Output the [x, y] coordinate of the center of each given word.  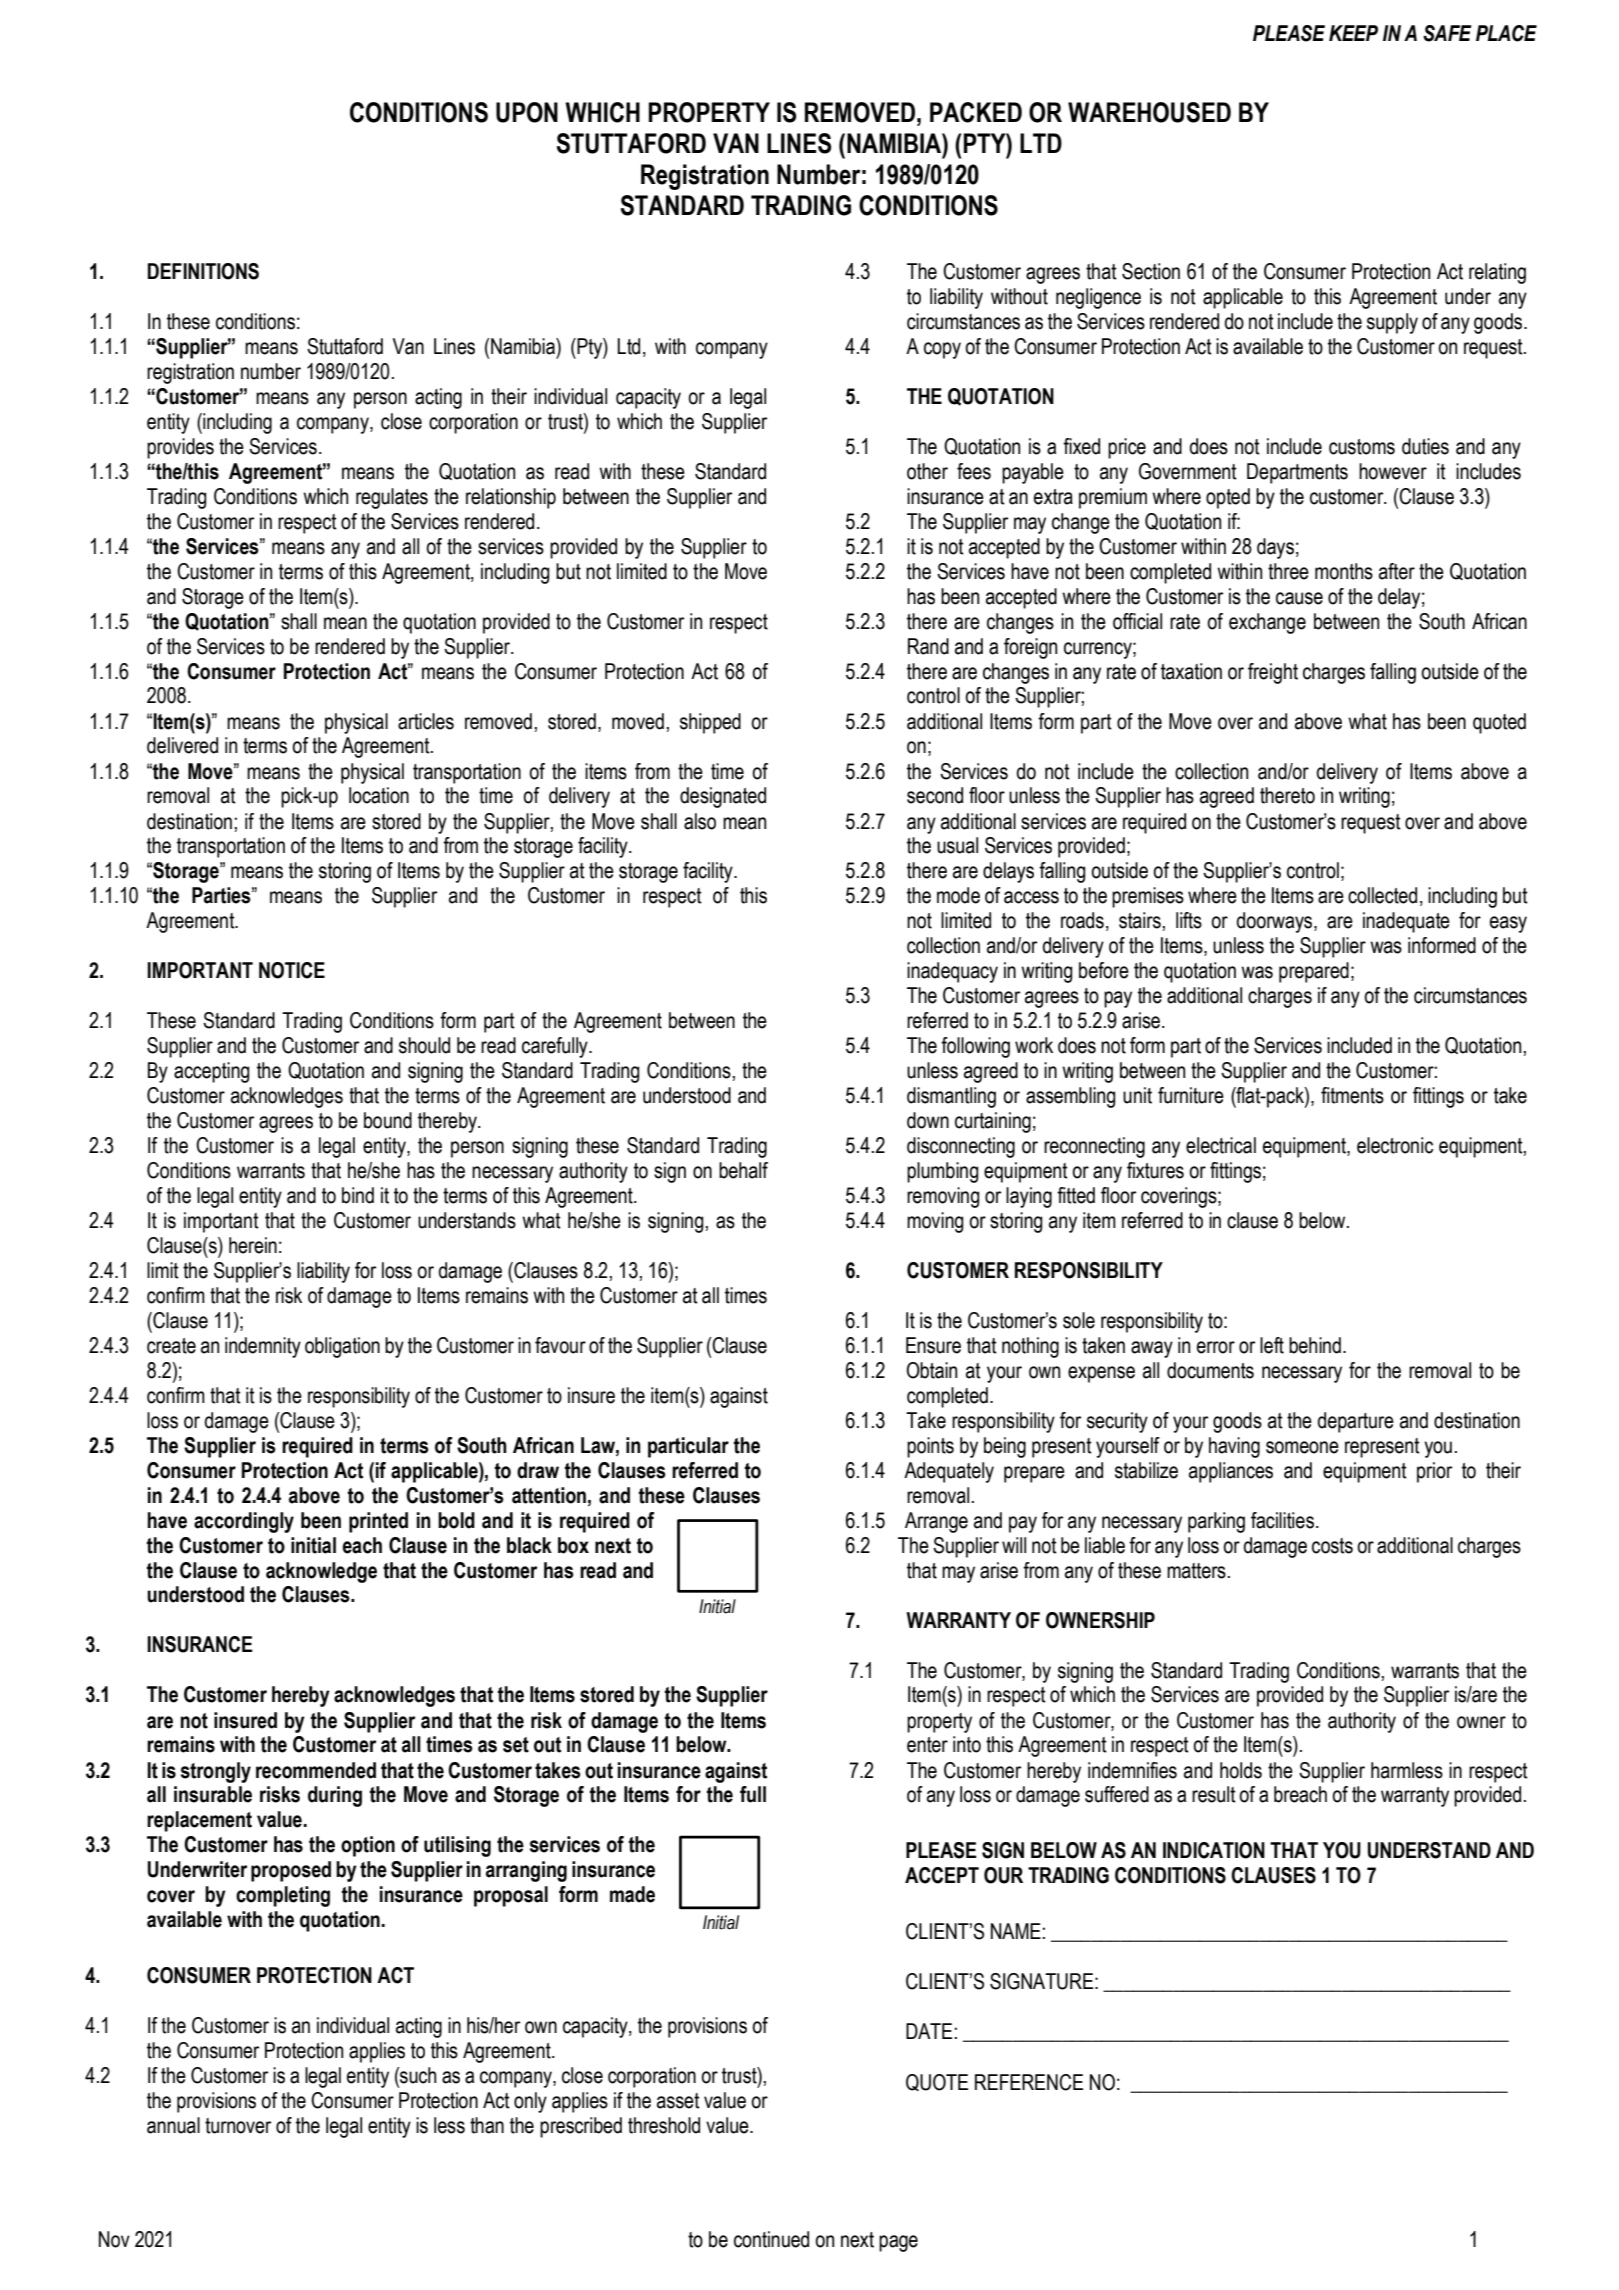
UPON [527, 112]
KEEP [1353, 33]
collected [1382, 895]
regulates [392, 498]
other [927, 471]
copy [942, 350]
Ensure [933, 1345]
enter [927, 1745]
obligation [342, 1347]
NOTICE [292, 970]
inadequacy [952, 972]
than [487, 2125]
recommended [316, 1770]
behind [1315, 1345]
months [1344, 571]
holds [1241, 1770]
